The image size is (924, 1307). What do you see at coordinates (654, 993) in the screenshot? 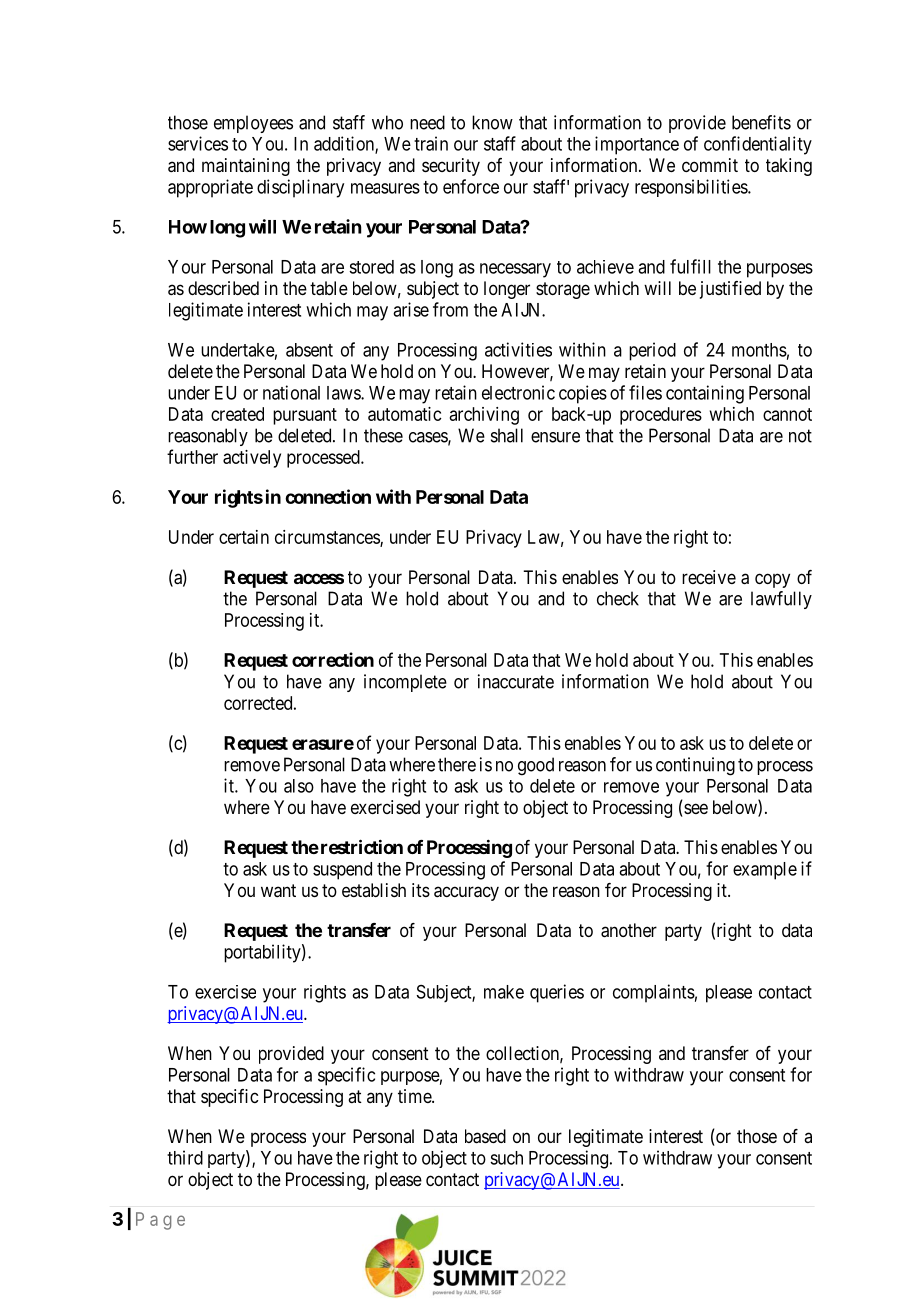
I see `complaints` at bounding box center [654, 993].
